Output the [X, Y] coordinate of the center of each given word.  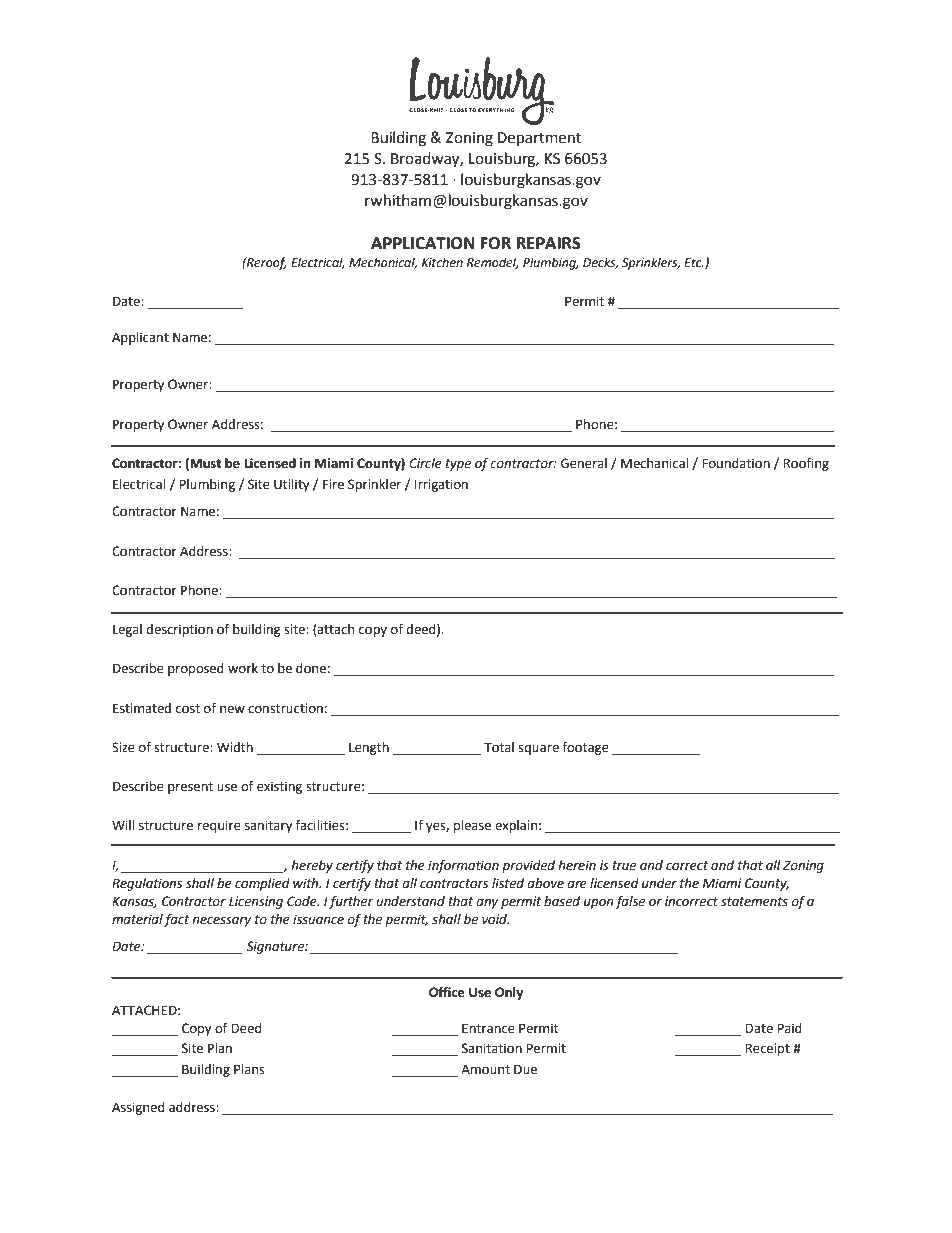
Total [499, 747]
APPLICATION [422, 243]
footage [585, 748]
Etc [694, 263]
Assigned [138, 1108]
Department [539, 139]
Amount [485, 1069]
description [179, 630]
